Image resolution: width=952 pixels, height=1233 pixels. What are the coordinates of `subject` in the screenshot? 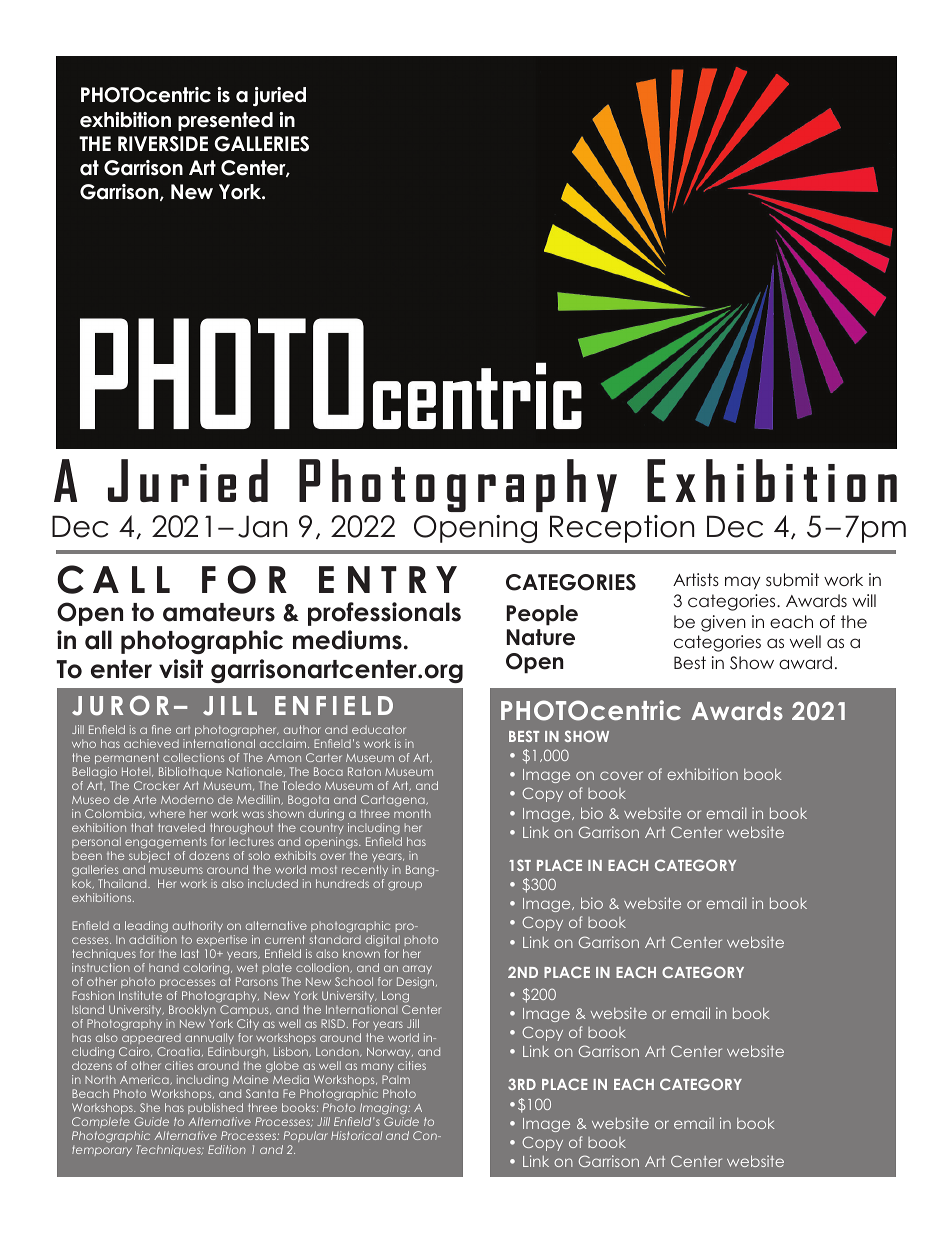 It's located at (149, 856).
